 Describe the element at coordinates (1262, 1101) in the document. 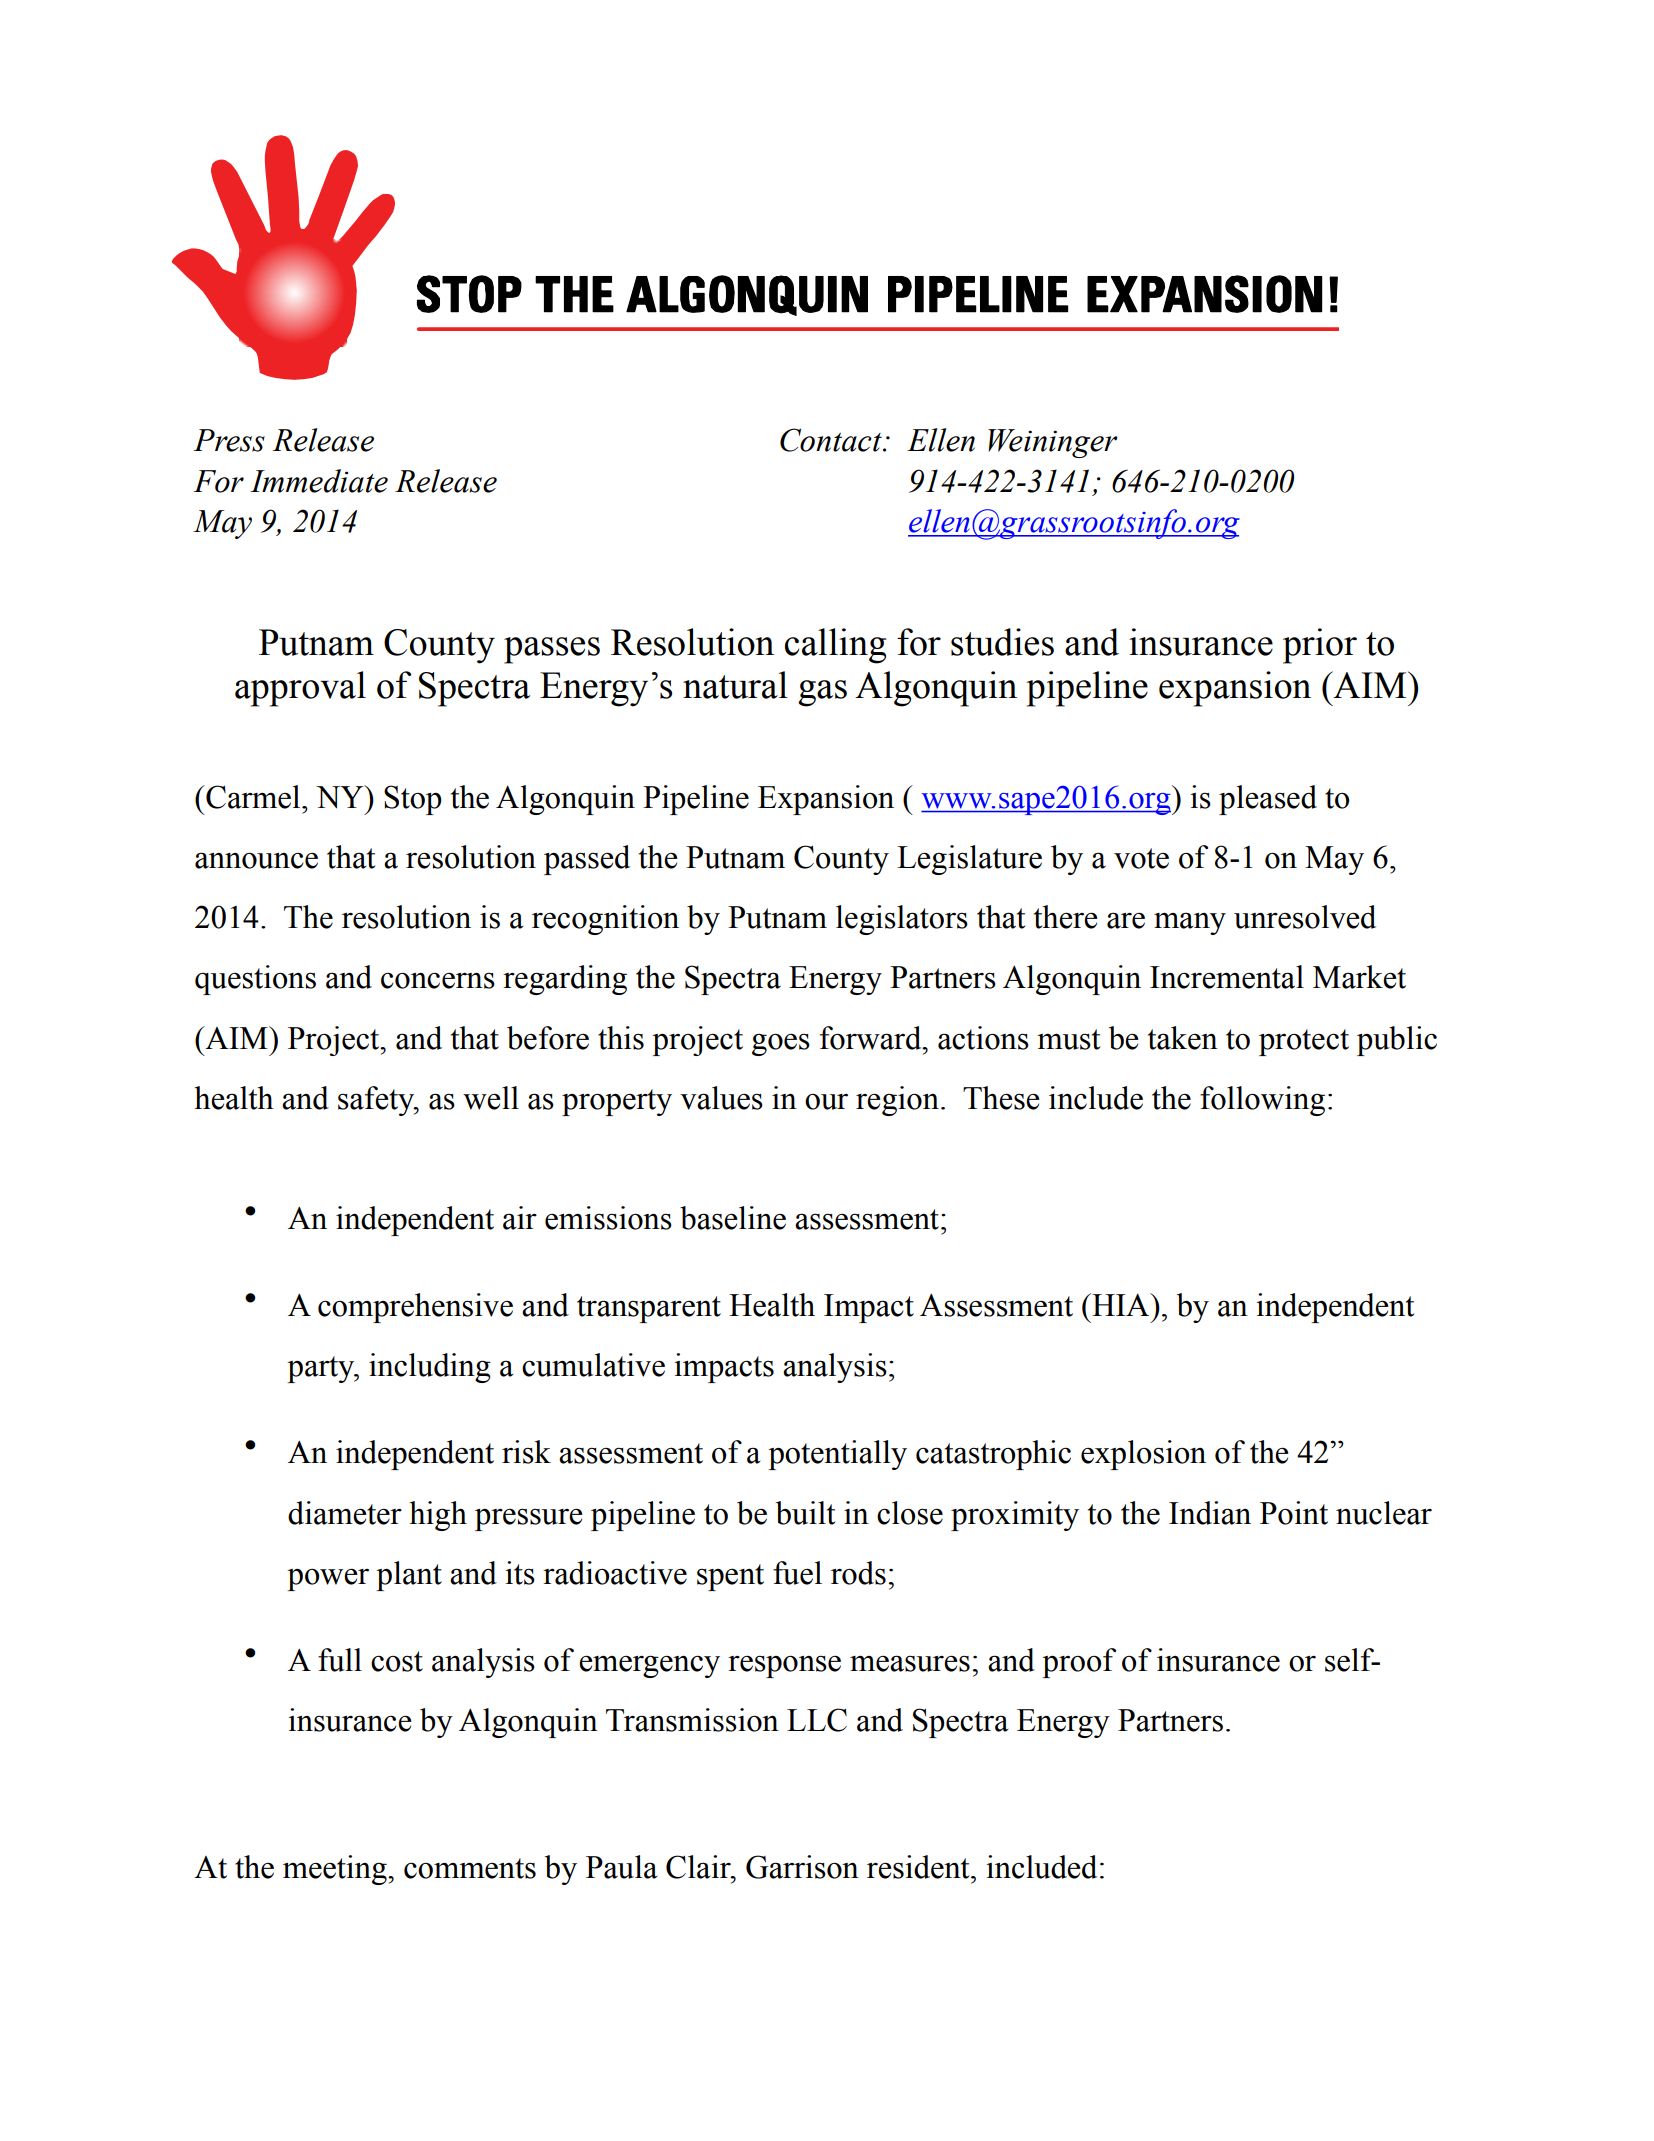

I see `following` at that location.
